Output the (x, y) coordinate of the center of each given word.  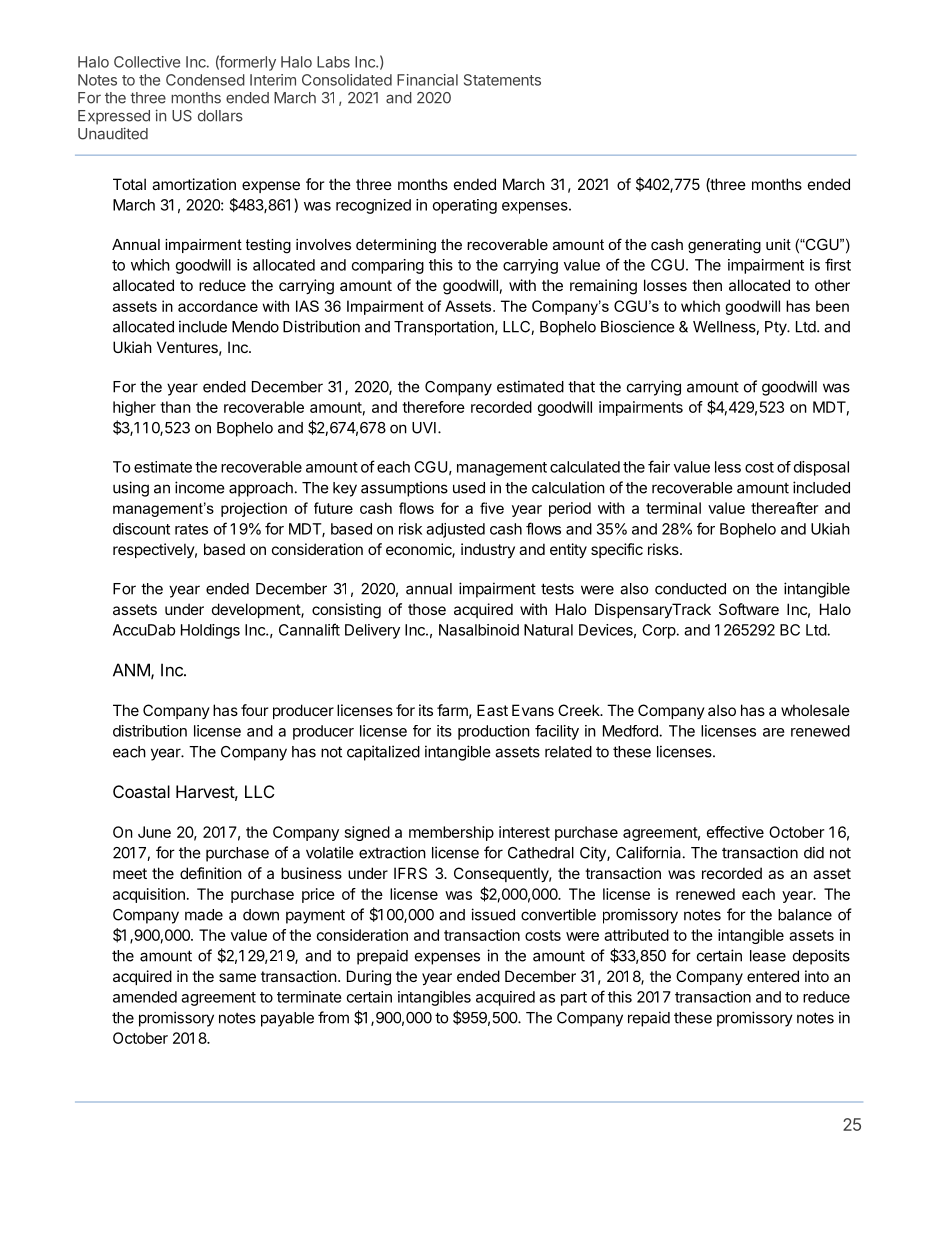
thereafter (784, 508)
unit (778, 244)
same (237, 977)
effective (735, 832)
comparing (388, 266)
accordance (218, 306)
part (574, 999)
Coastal (141, 791)
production (494, 732)
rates (191, 529)
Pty (776, 328)
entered (773, 976)
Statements (502, 80)
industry (488, 550)
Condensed (205, 80)
